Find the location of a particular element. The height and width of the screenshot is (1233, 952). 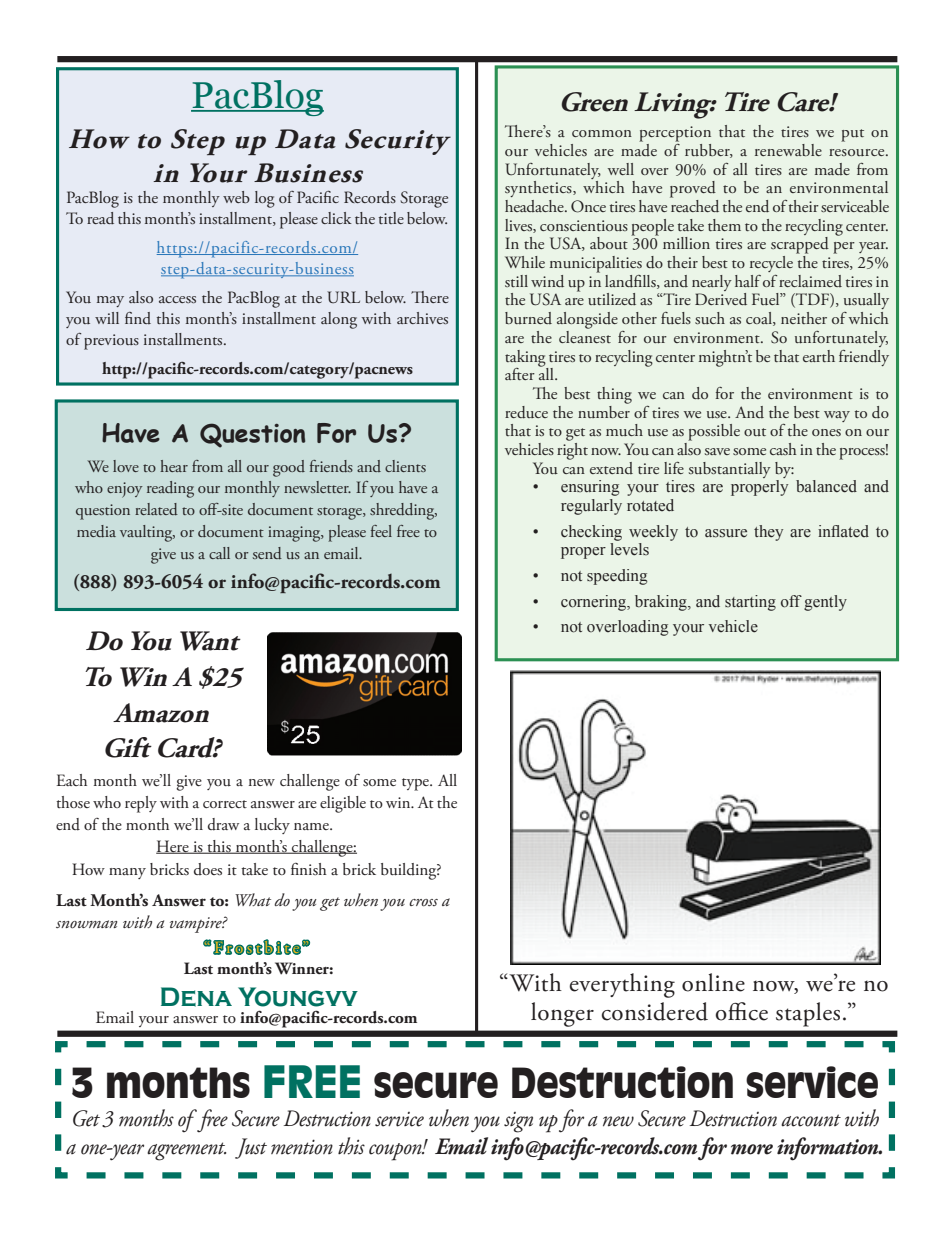

reduce is located at coordinates (526, 412).
